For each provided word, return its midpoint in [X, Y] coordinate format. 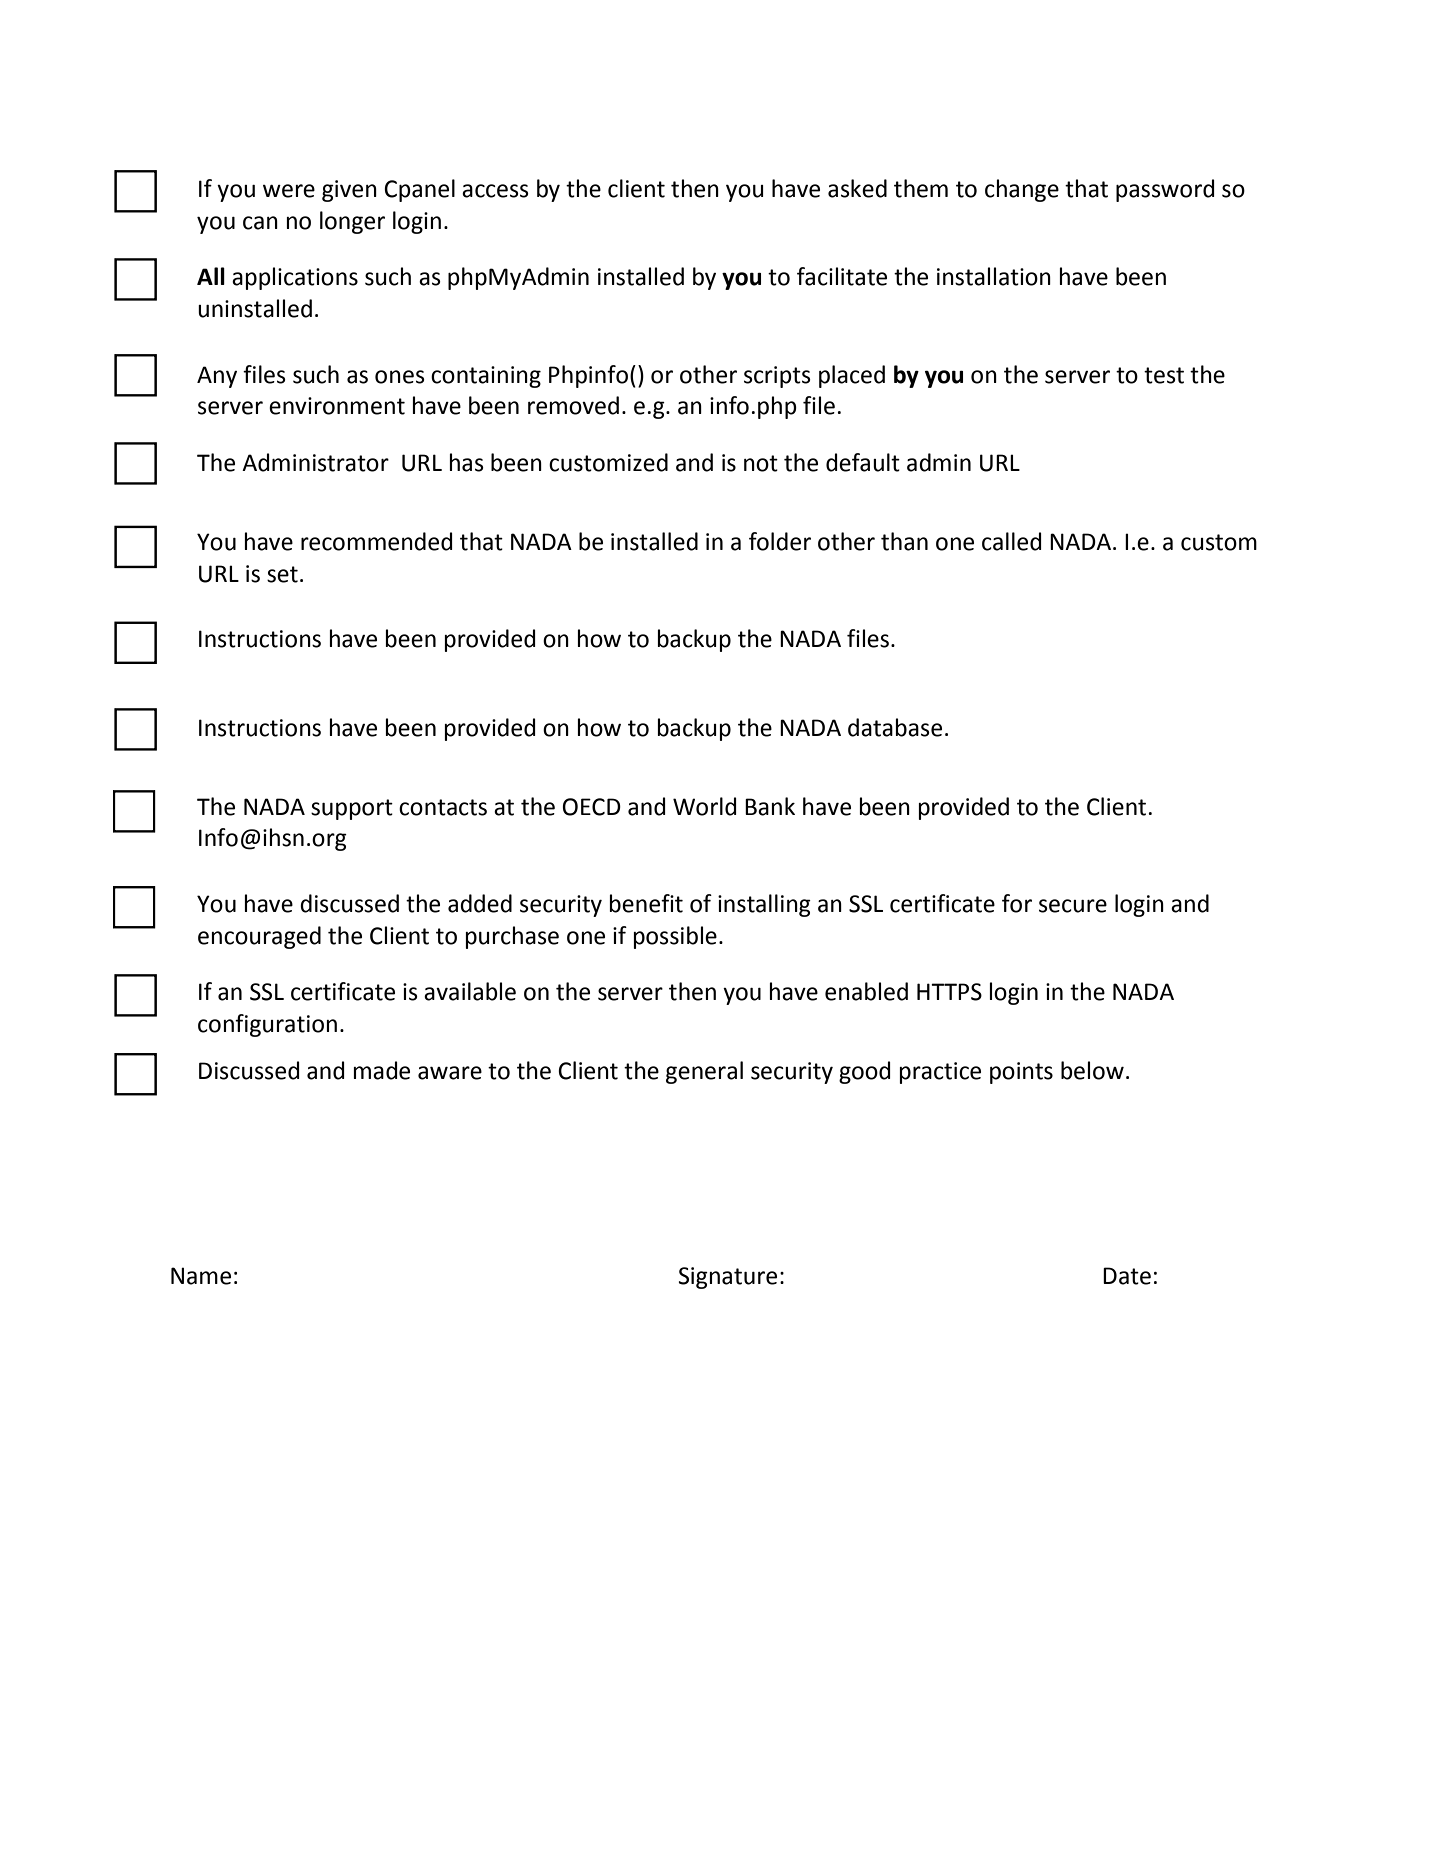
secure [1073, 906]
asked [857, 188]
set [282, 574]
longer [352, 222]
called [1012, 541]
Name [201, 1276]
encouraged [259, 937]
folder [780, 541]
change [1022, 190]
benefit [646, 903]
